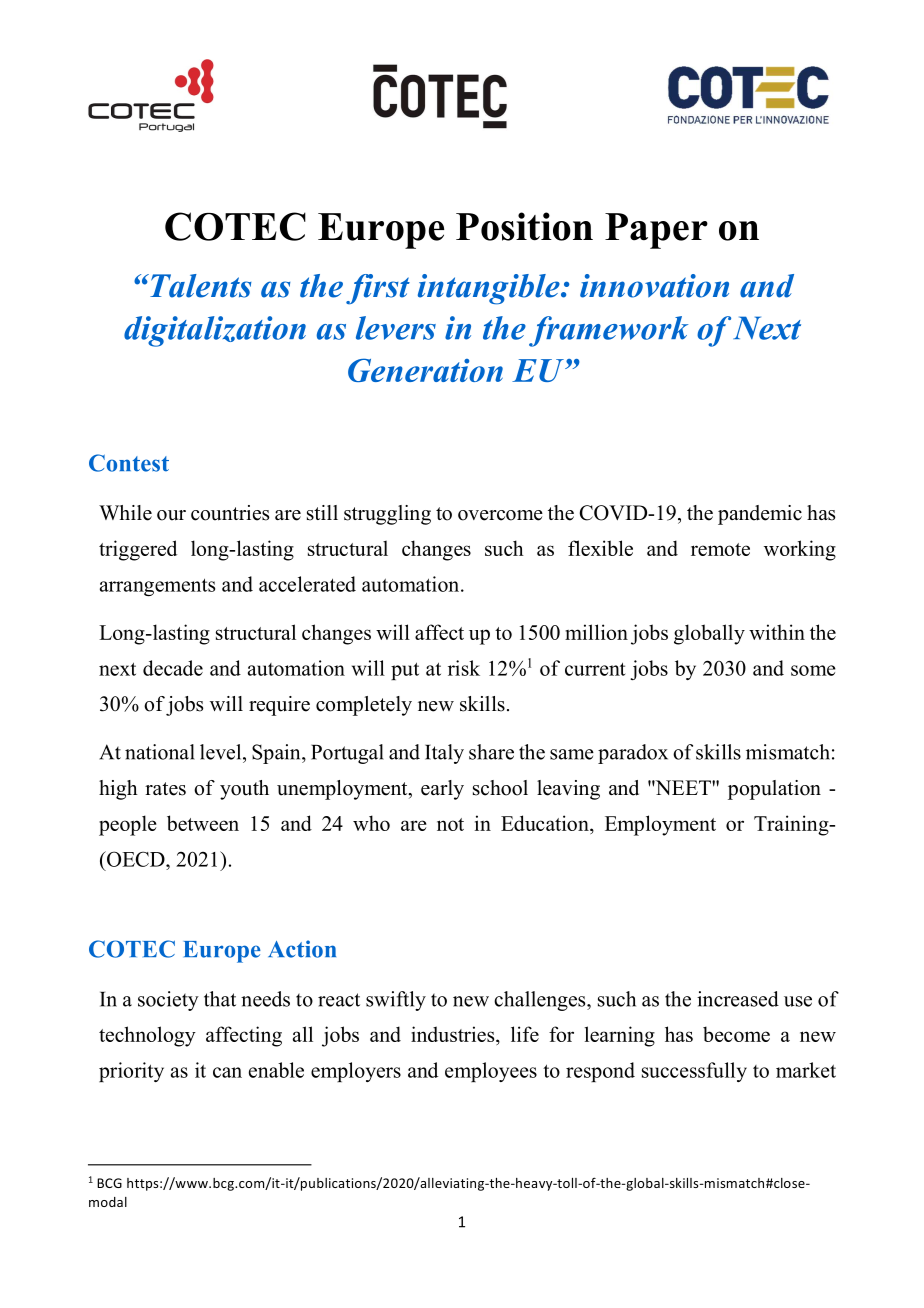 This screenshot has height=1308, width=924. Describe the element at coordinates (129, 463) in the screenshot. I see `Contest` at that location.
